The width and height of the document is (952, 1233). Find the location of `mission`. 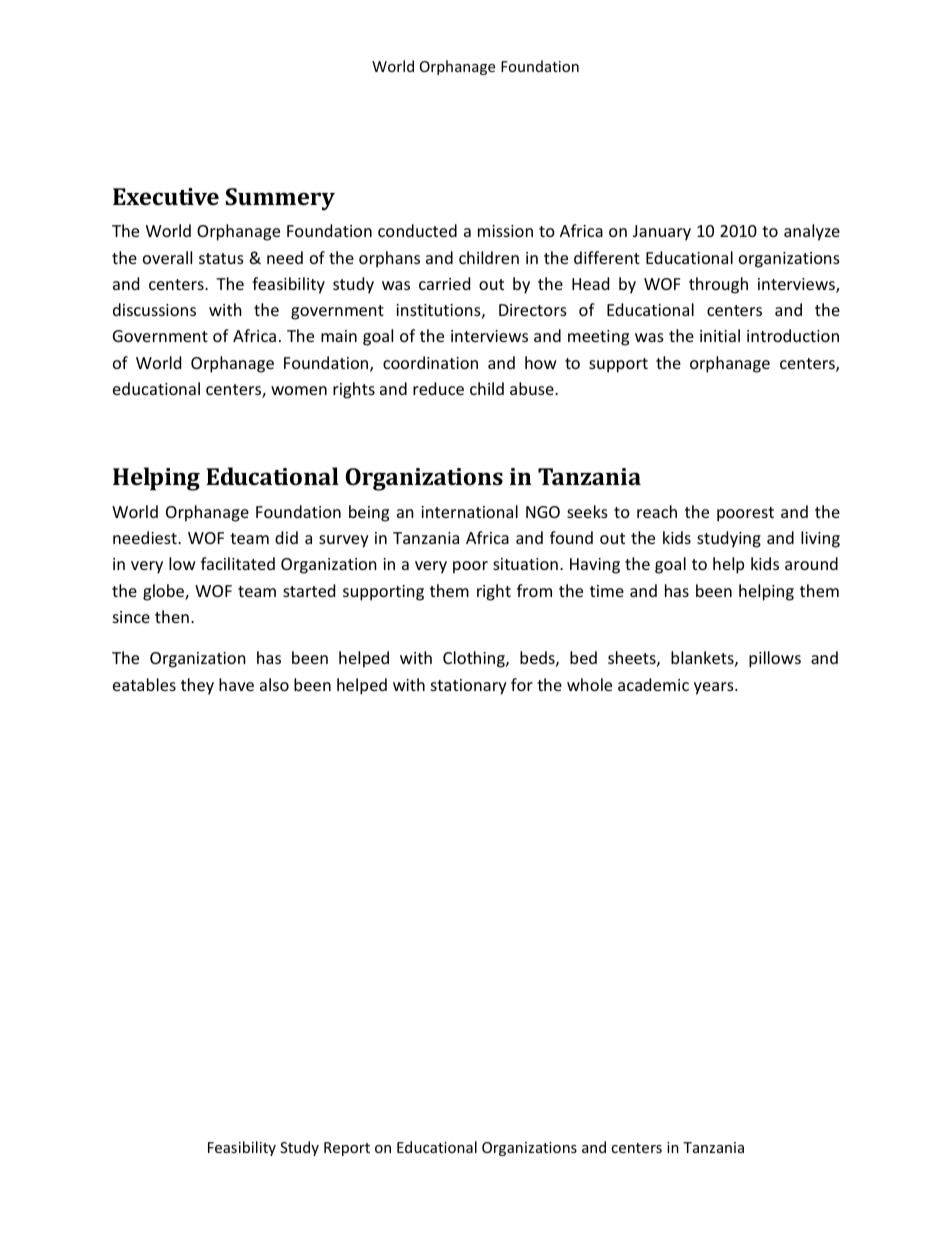

mission is located at coordinates (505, 231).
